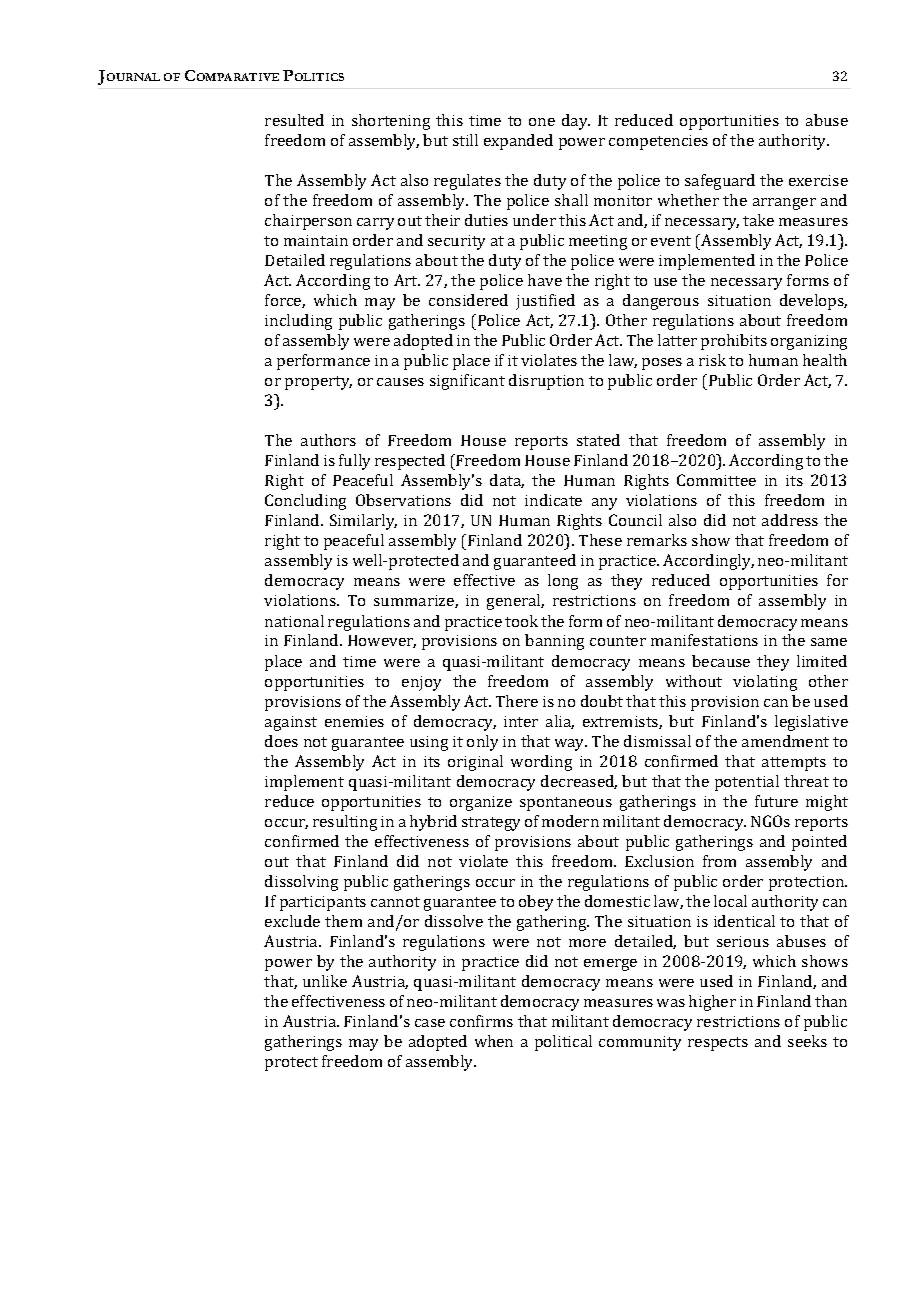  Describe the element at coordinates (720, 182) in the image. I see `safeguard` at that location.
